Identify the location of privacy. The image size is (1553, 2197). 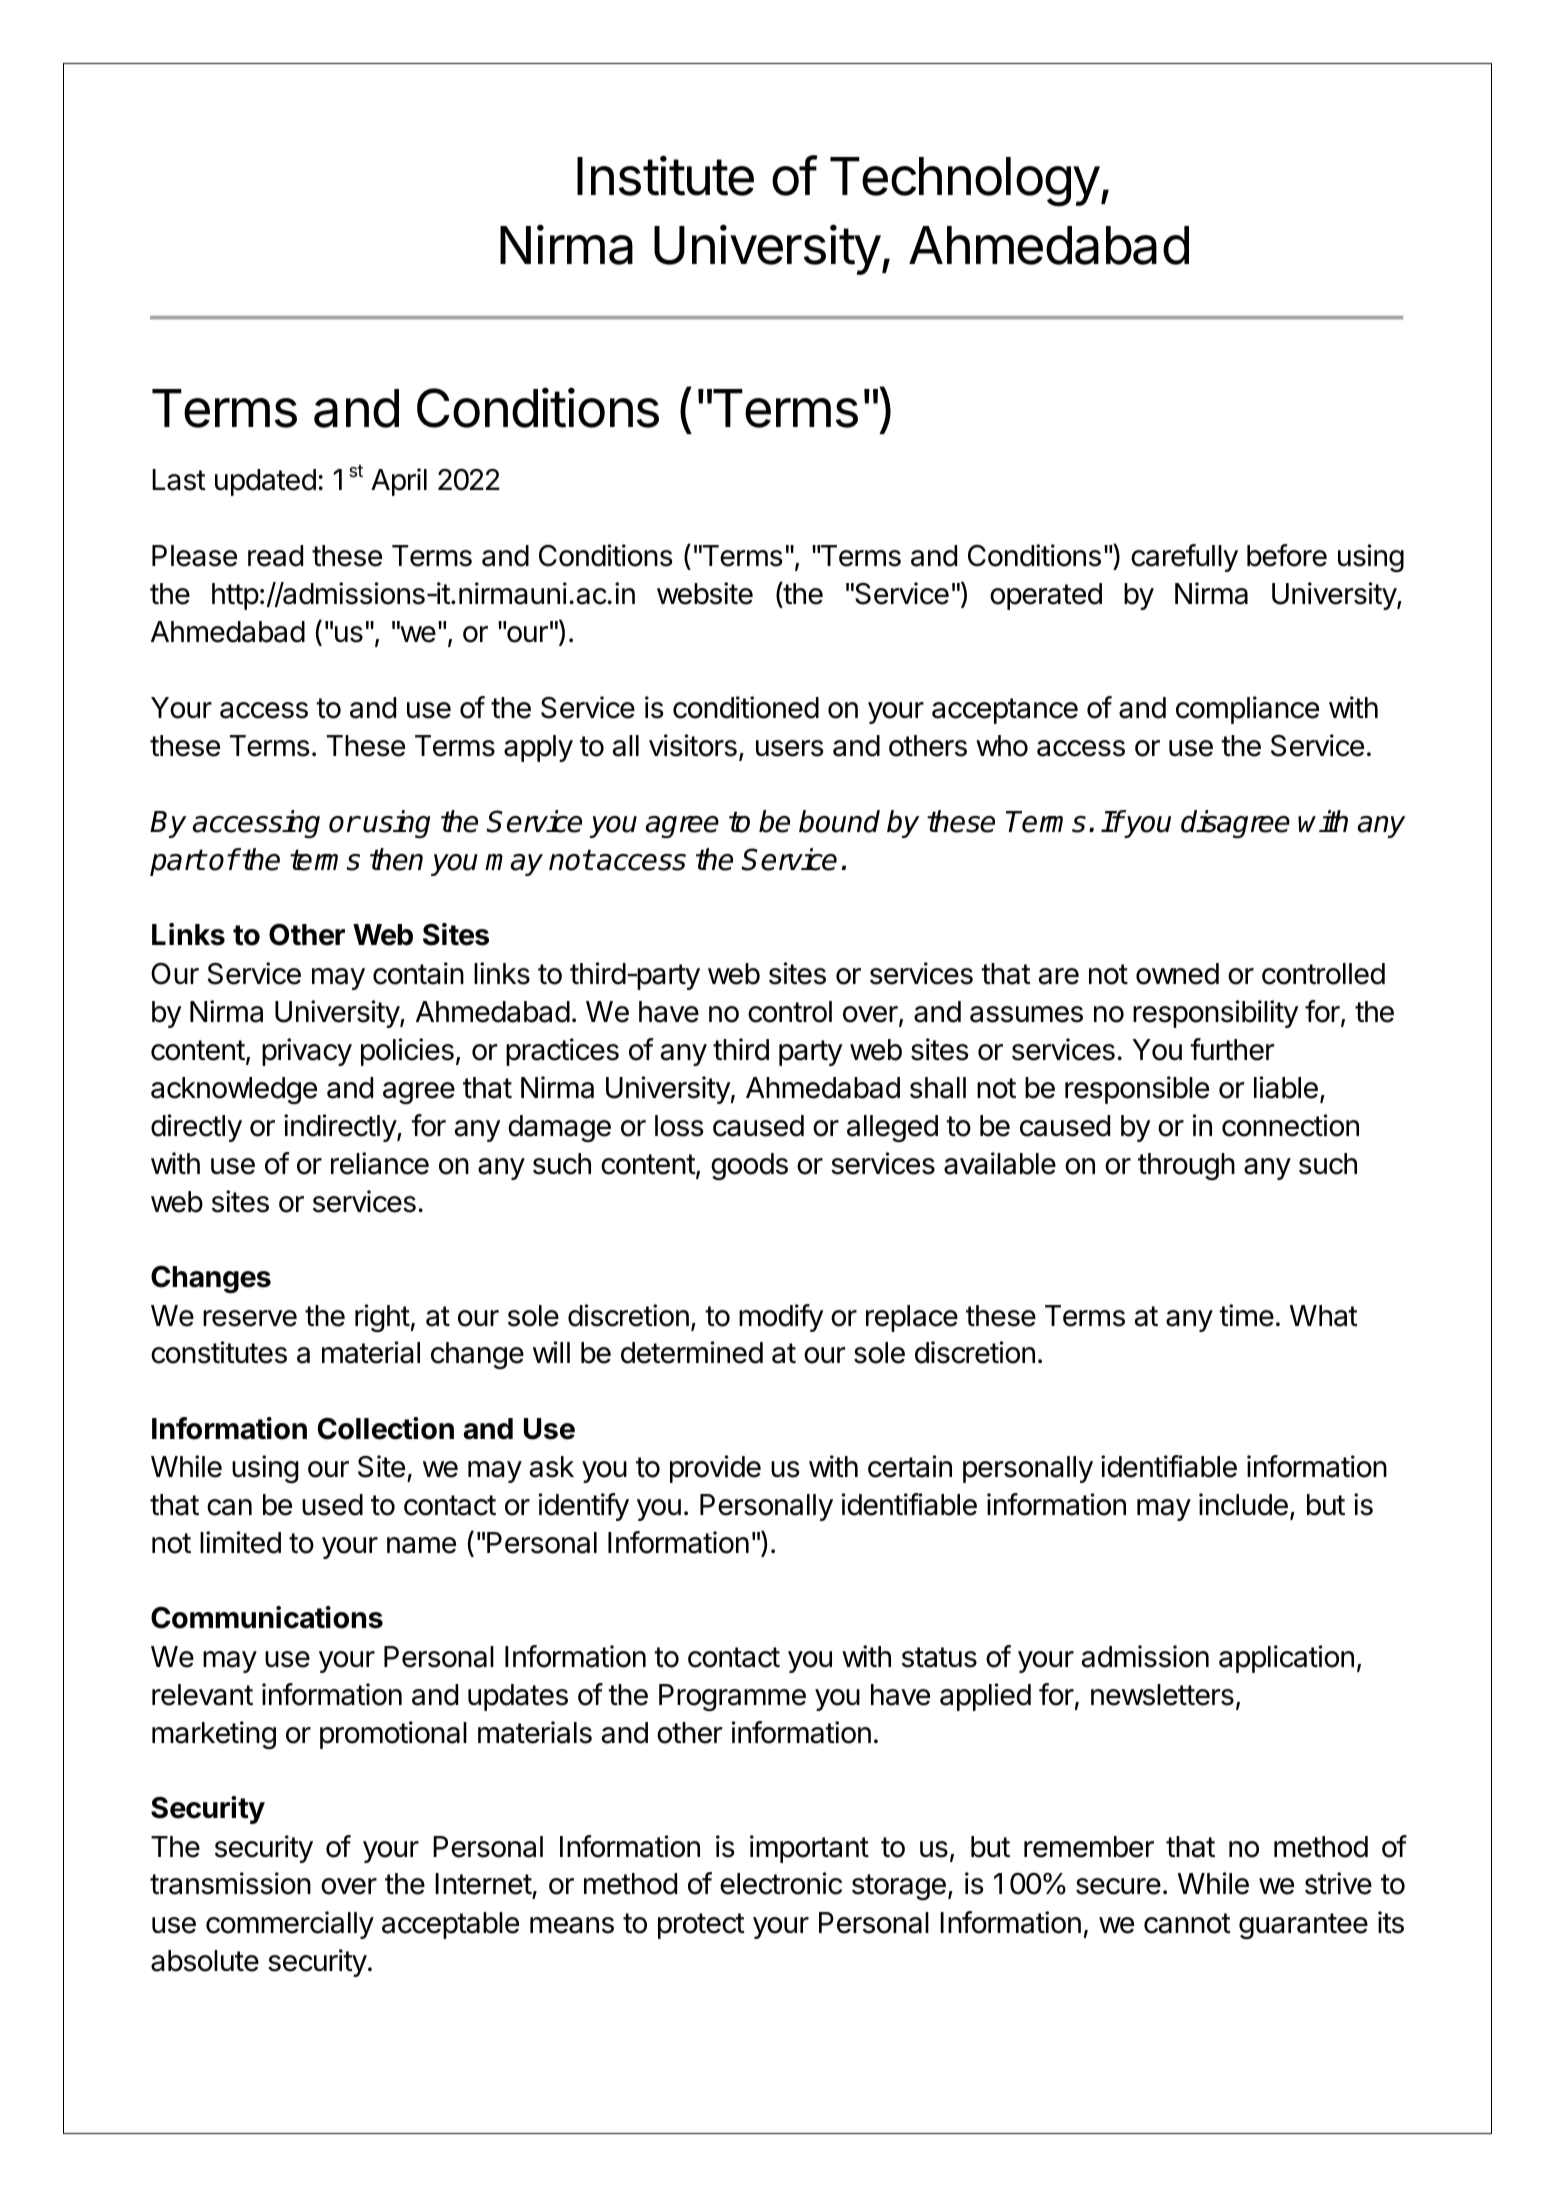
(307, 1052).
